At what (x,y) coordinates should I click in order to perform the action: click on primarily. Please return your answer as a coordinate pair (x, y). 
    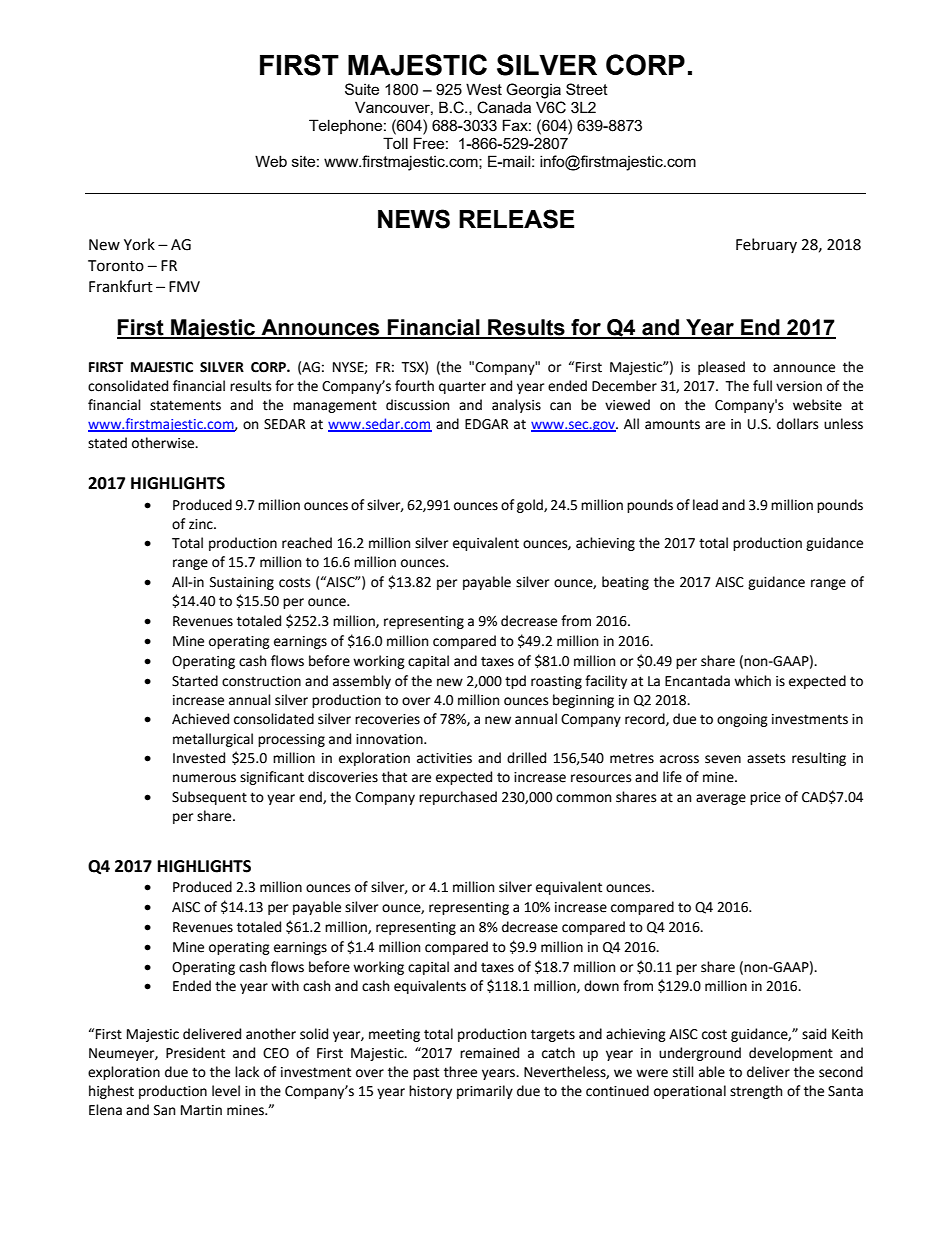
    Looking at the image, I should click on (485, 1092).
